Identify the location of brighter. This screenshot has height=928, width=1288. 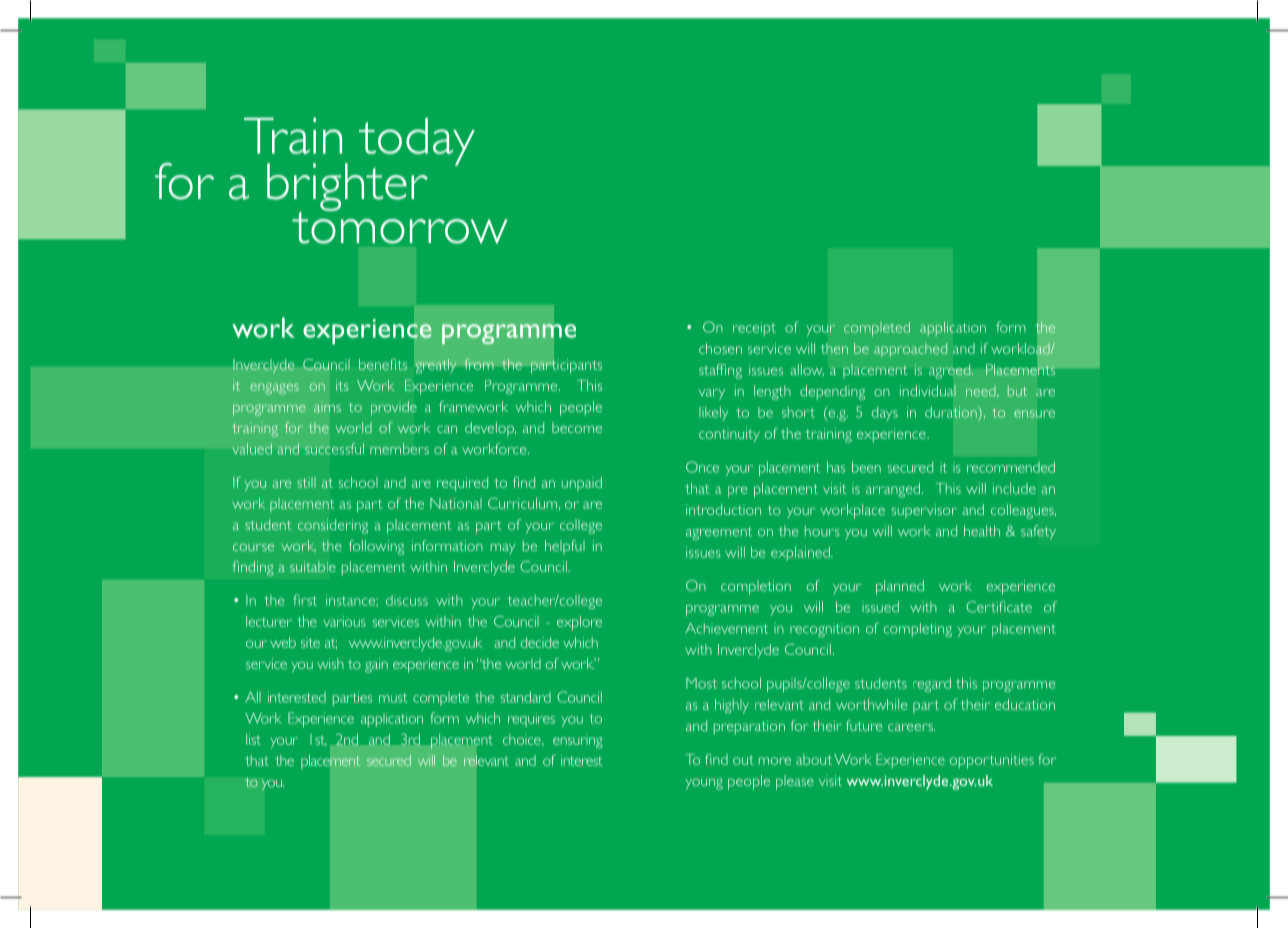
(347, 188).
